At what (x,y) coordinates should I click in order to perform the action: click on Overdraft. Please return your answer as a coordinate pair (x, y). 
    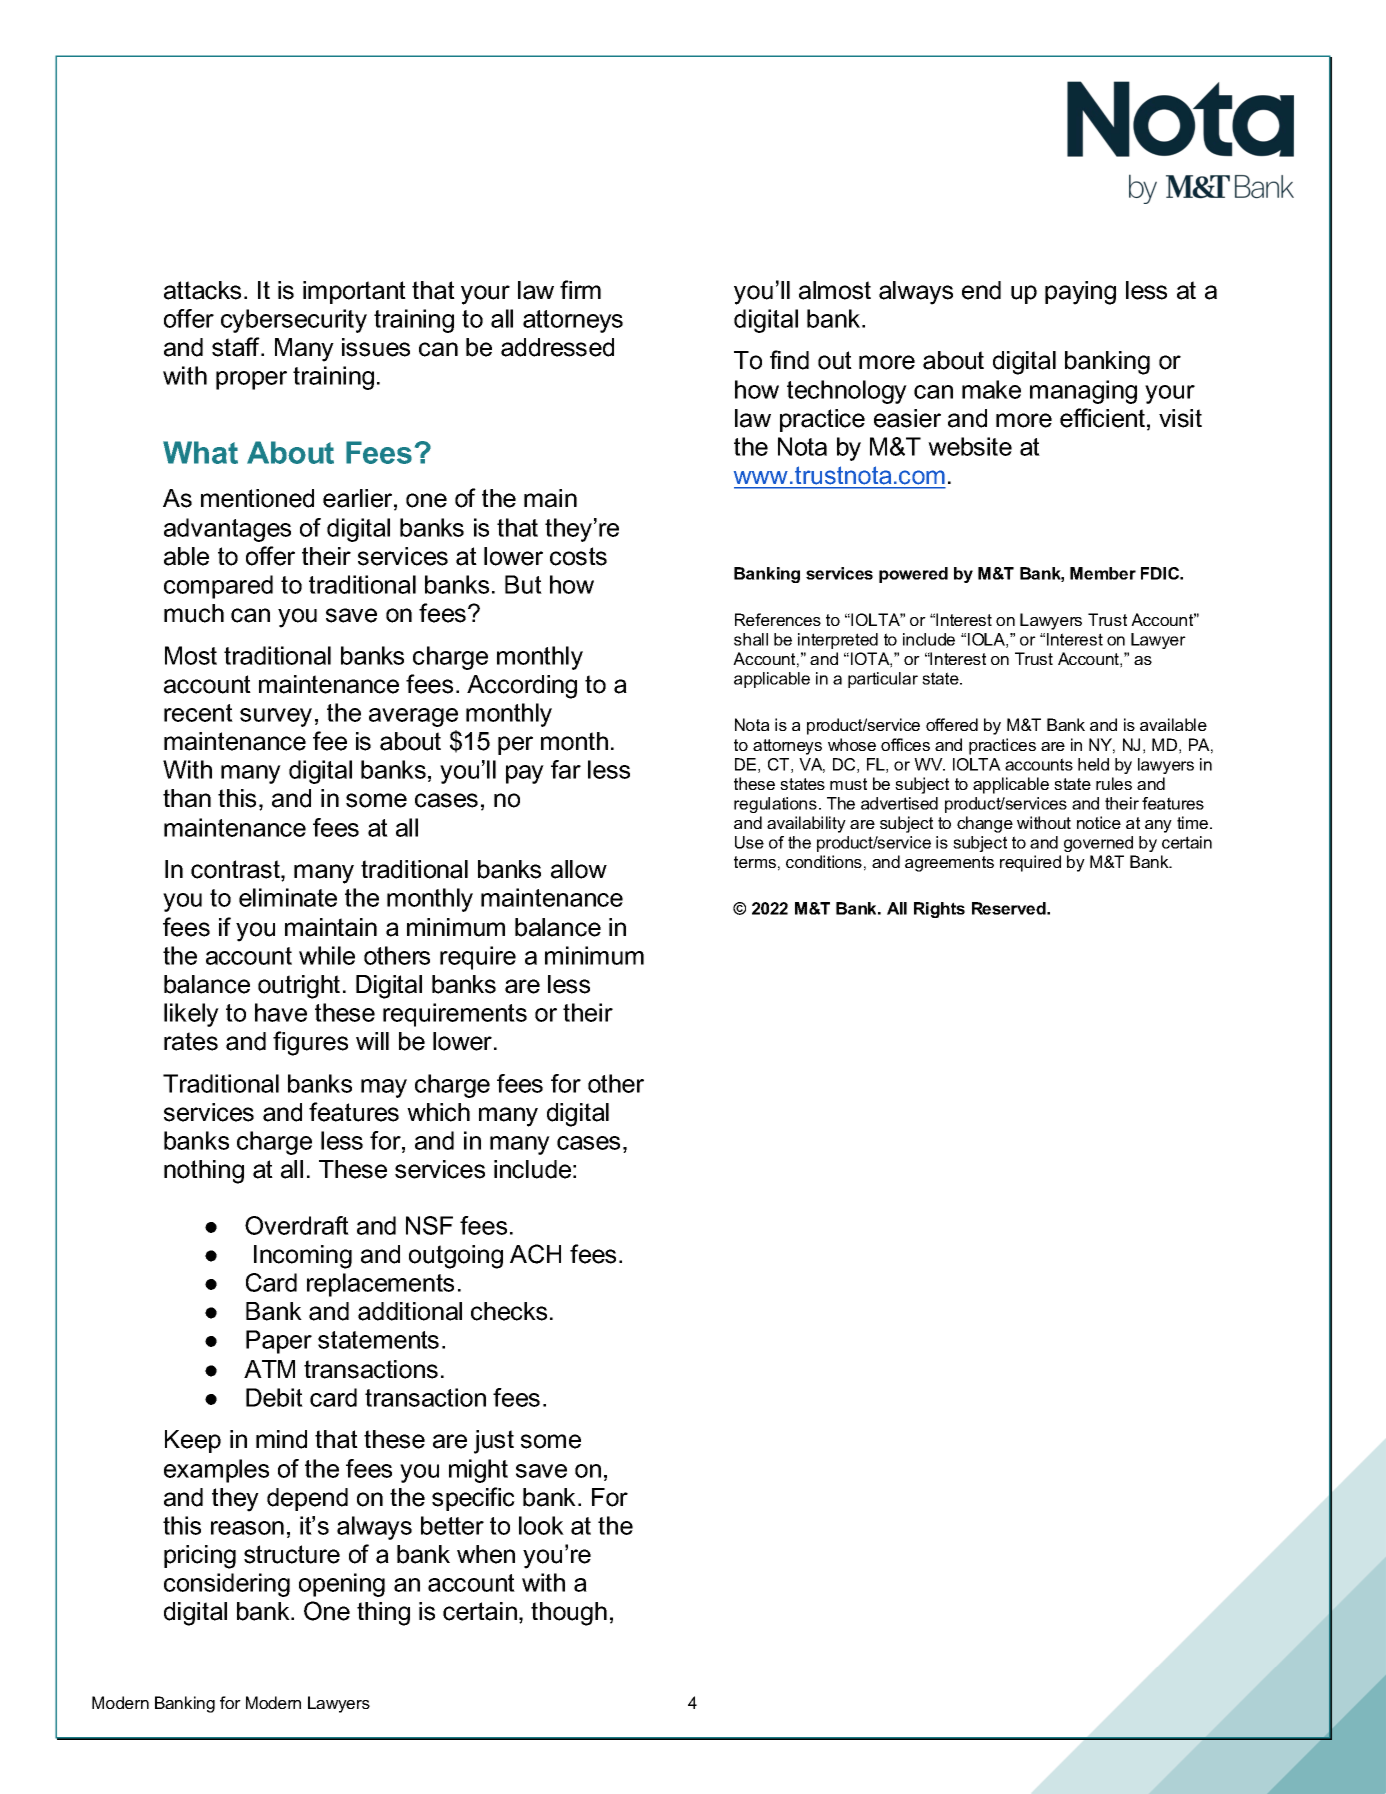
    Looking at the image, I should click on (297, 1225).
